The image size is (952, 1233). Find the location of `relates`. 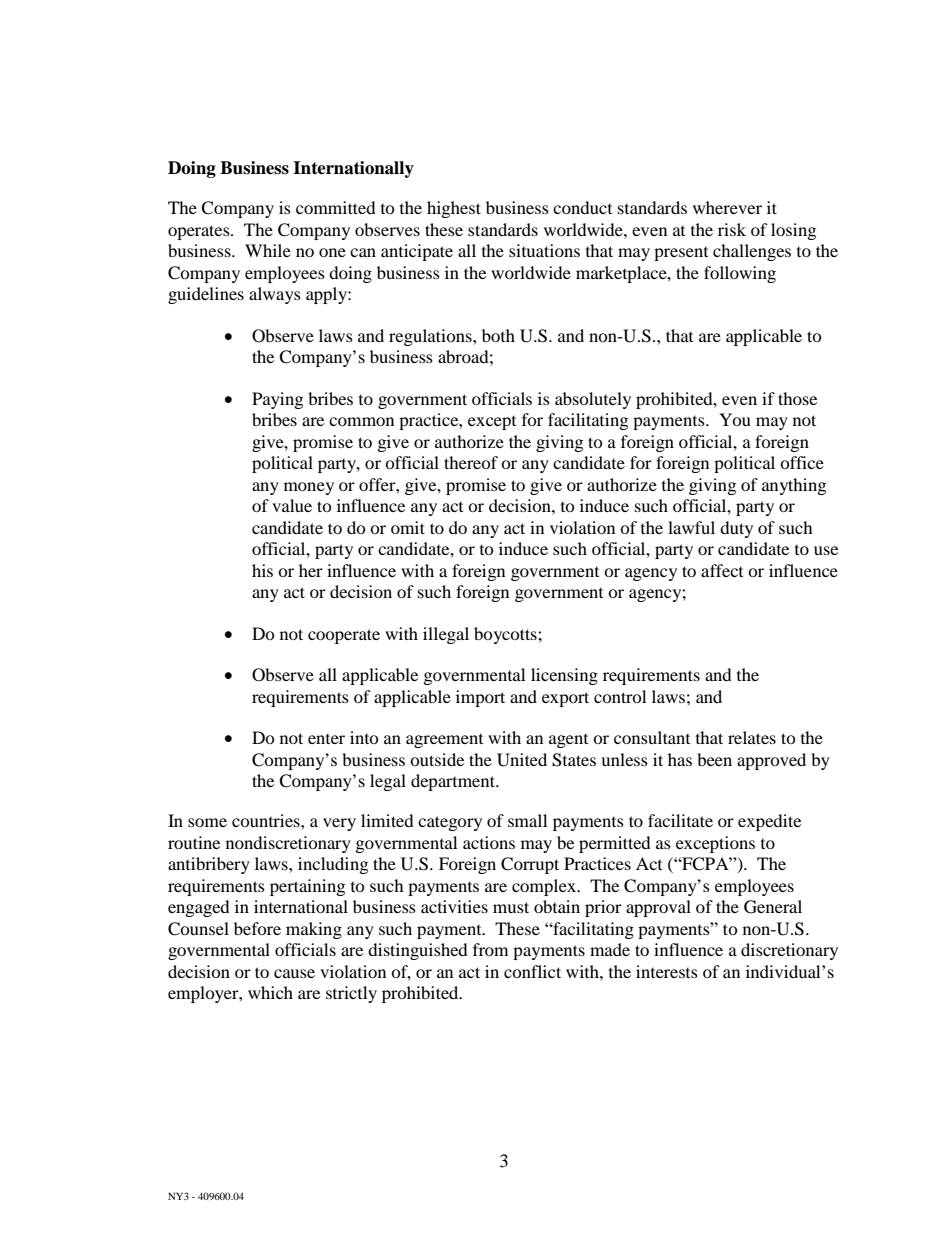

relates is located at coordinates (752, 737).
